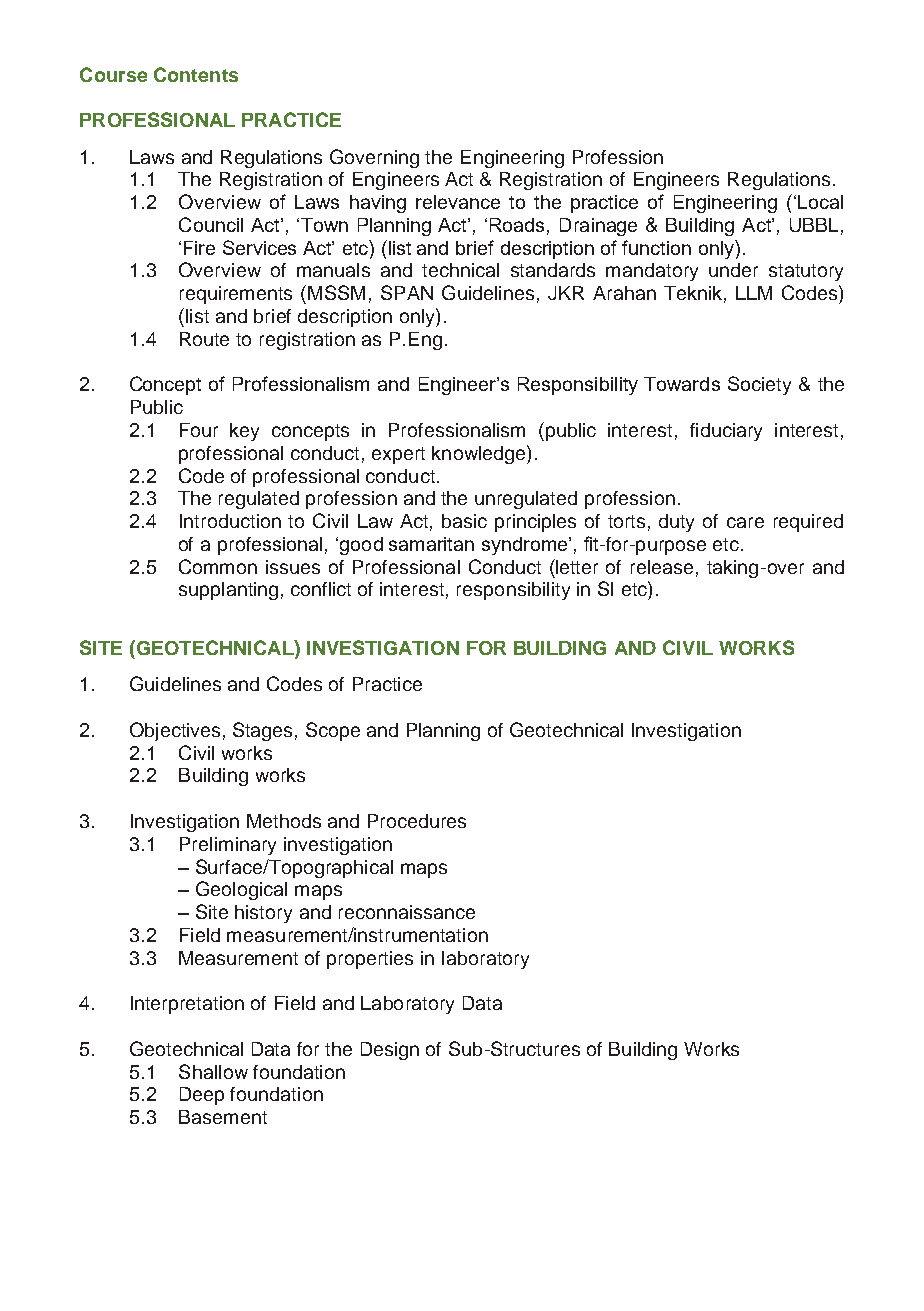 The image size is (924, 1311). I want to click on Local, so click(820, 202).
